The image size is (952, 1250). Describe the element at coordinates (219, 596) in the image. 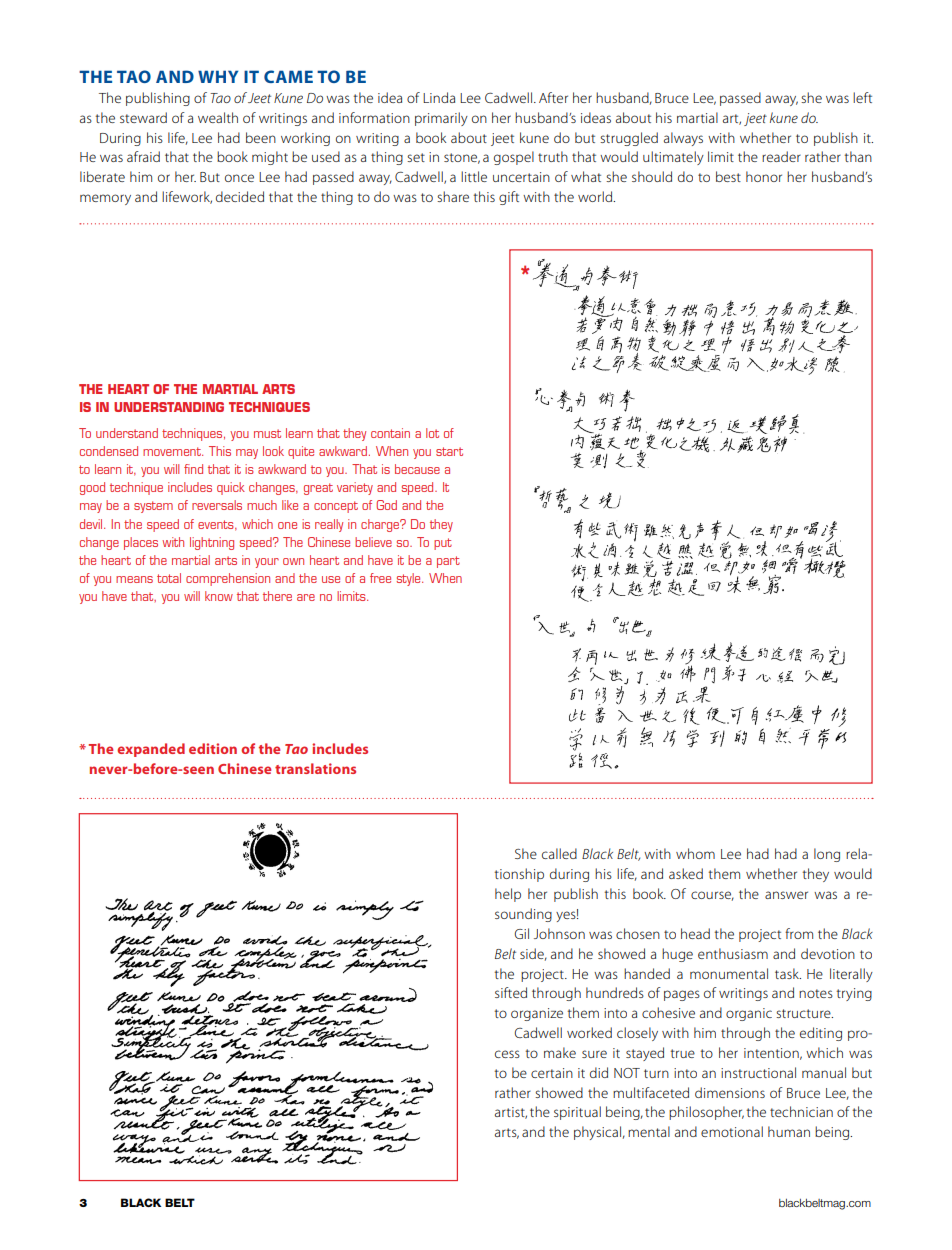

I see `know` at that location.
